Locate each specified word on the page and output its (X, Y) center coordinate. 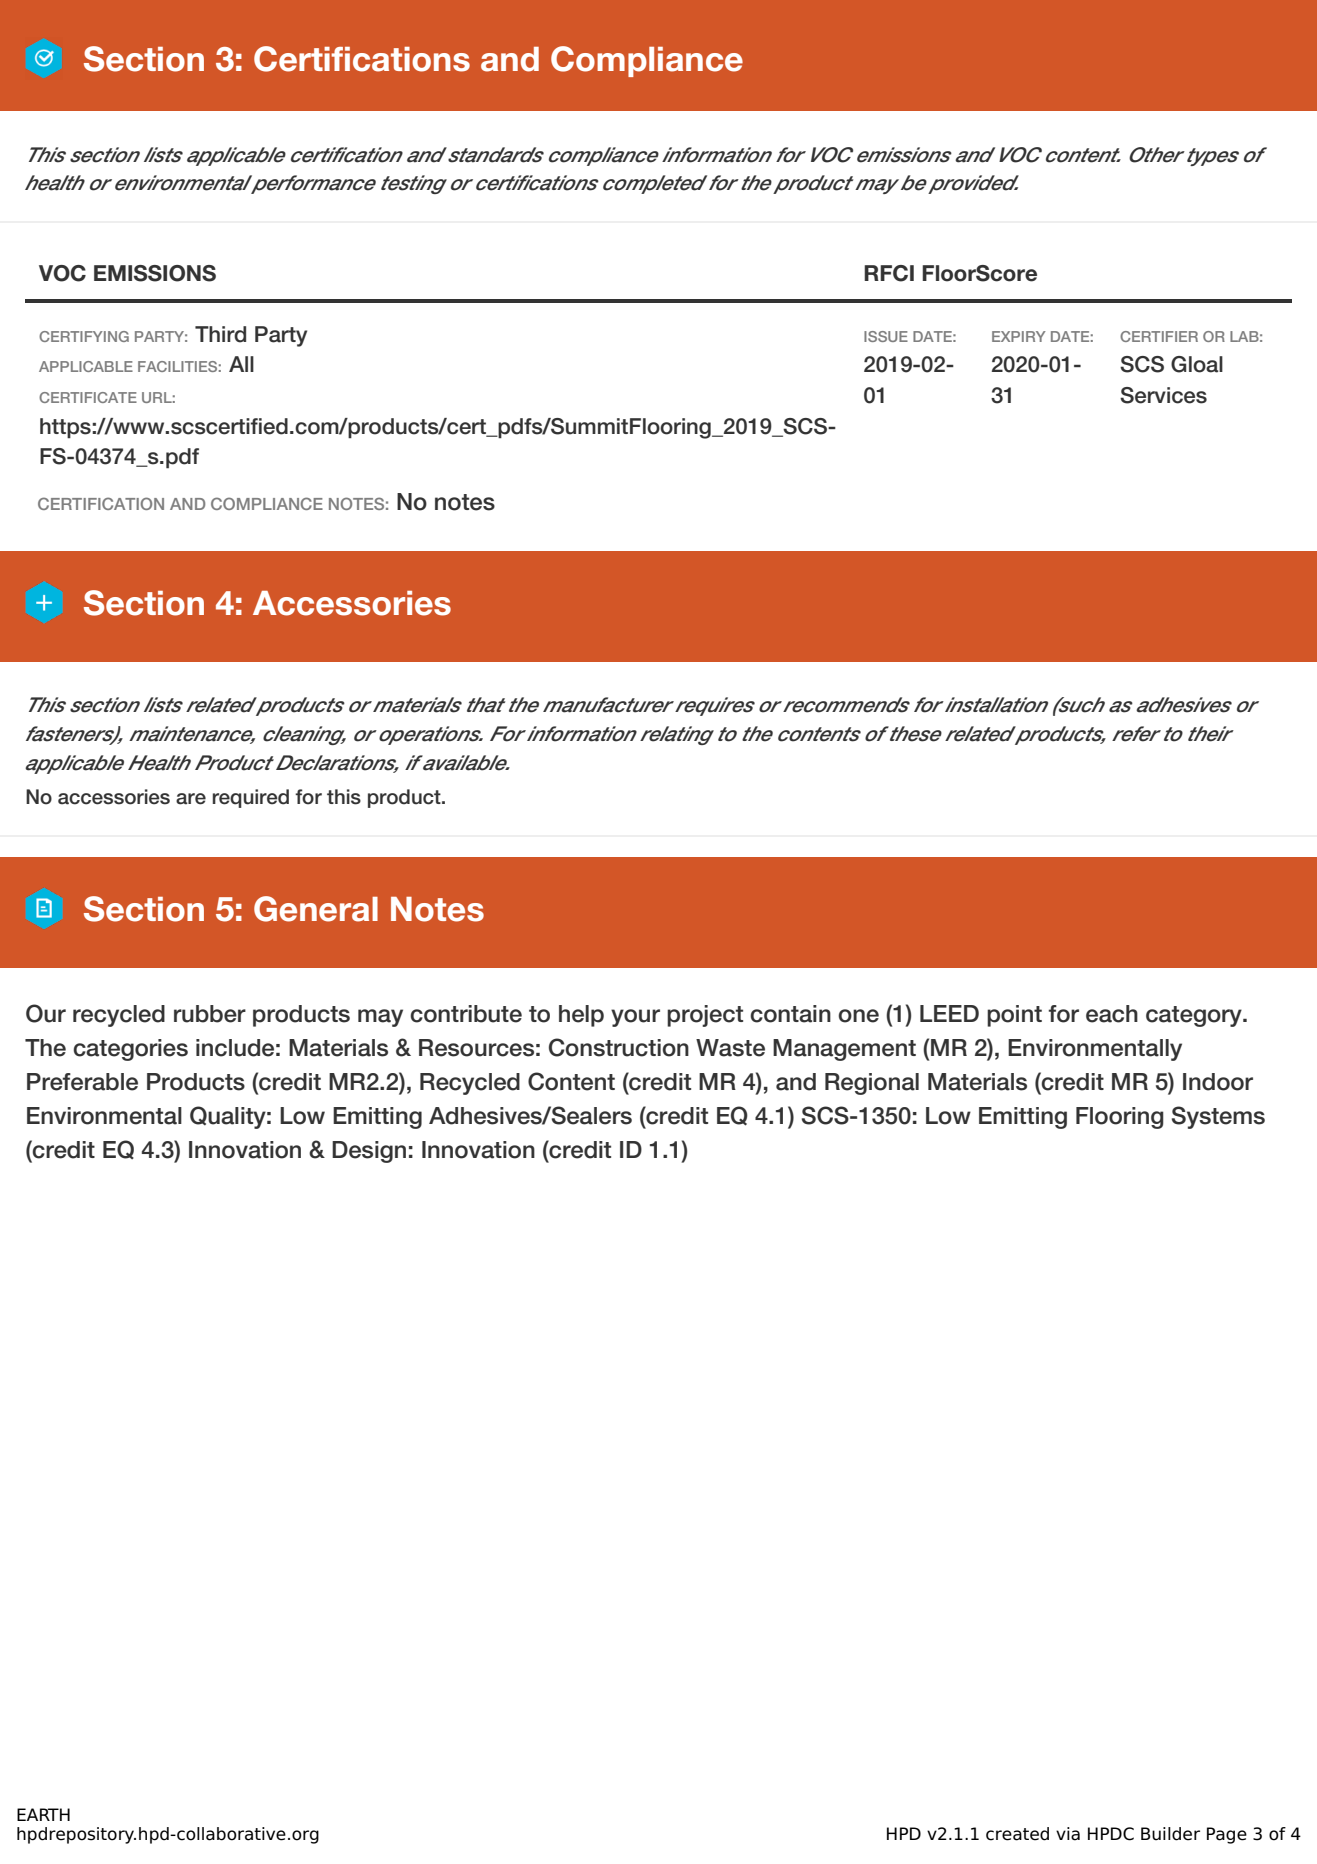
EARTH (43, 1814)
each (1112, 1014)
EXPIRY (1019, 336)
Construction (619, 1047)
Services (1163, 395)
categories (130, 1050)
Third (220, 334)
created (1017, 1834)
